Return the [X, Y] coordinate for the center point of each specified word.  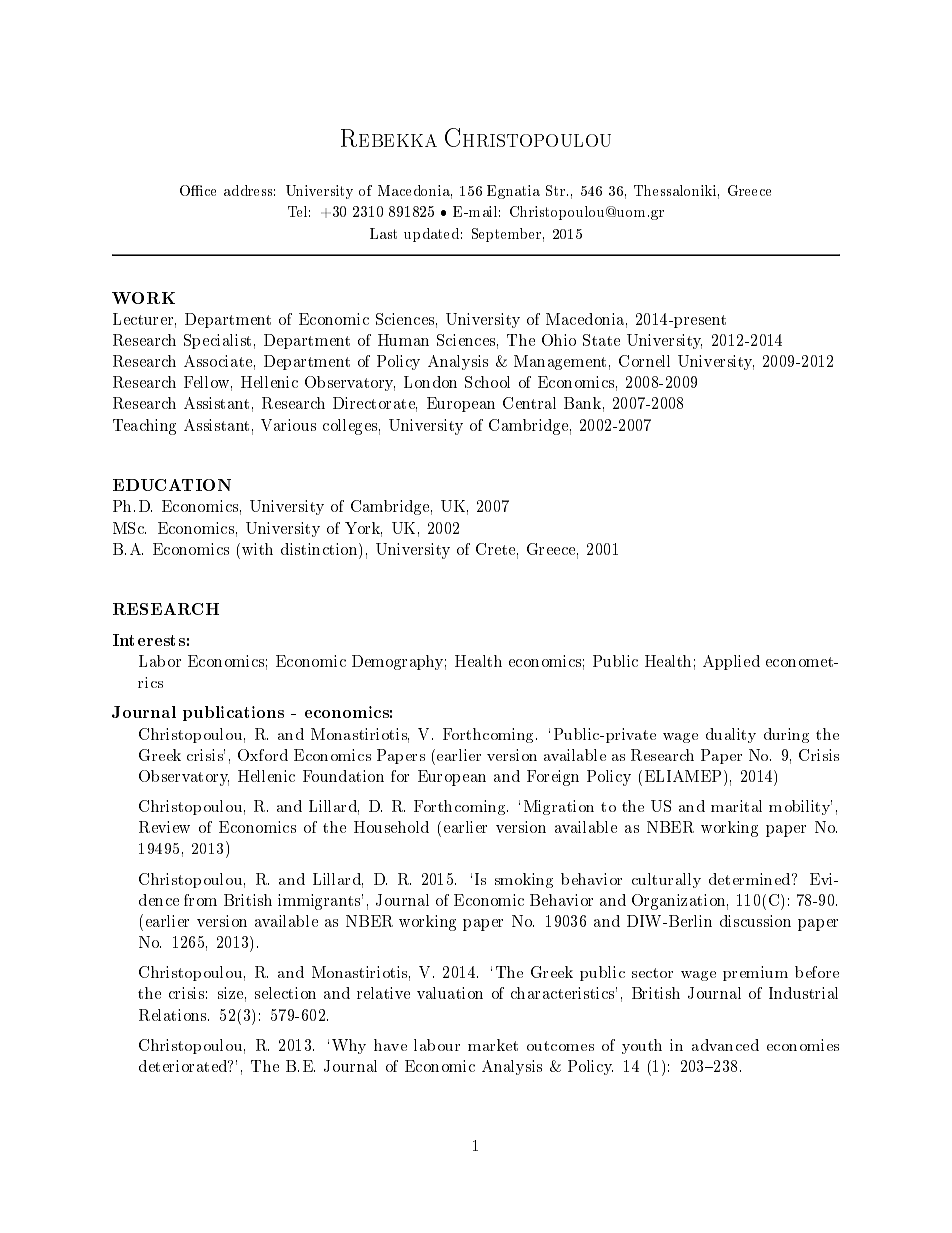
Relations [174, 1015]
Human [403, 340]
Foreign [553, 778]
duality [731, 735]
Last [383, 233]
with [257, 549]
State [601, 340]
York [363, 529]
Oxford [263, 755]
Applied [731, 662]
